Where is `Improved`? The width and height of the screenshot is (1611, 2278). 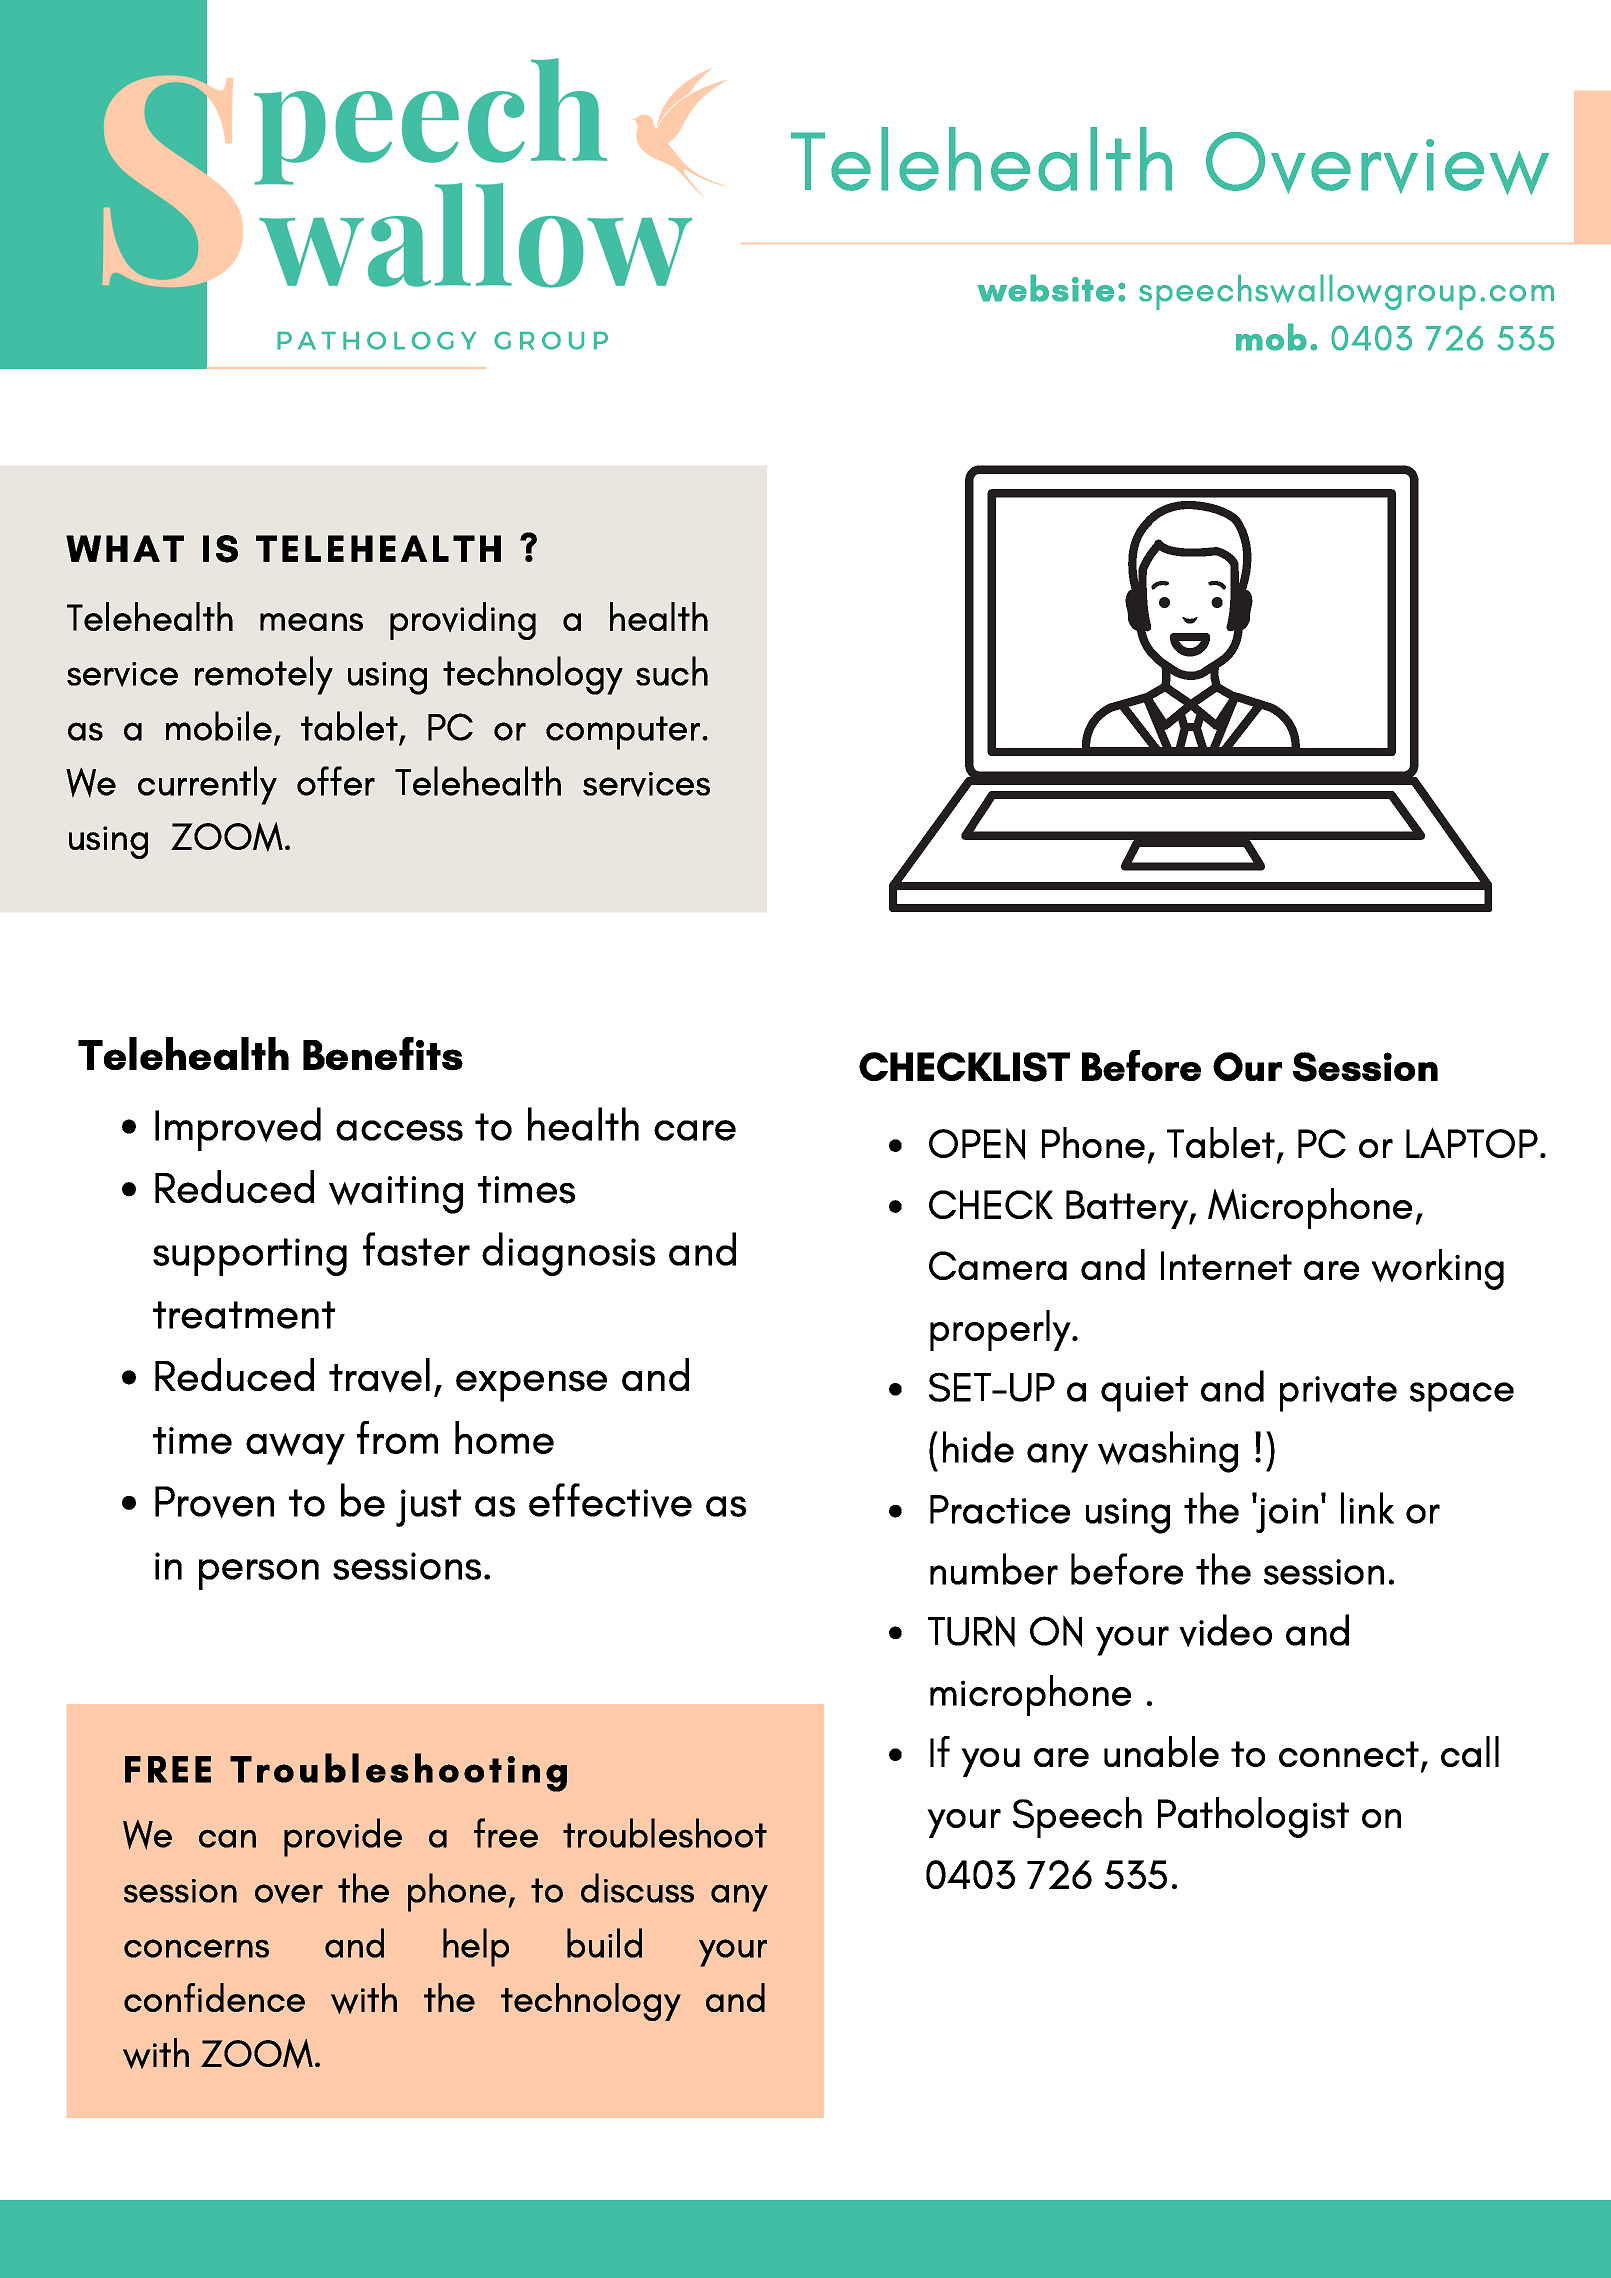 Improved is located at coordinates (238, 1129).
